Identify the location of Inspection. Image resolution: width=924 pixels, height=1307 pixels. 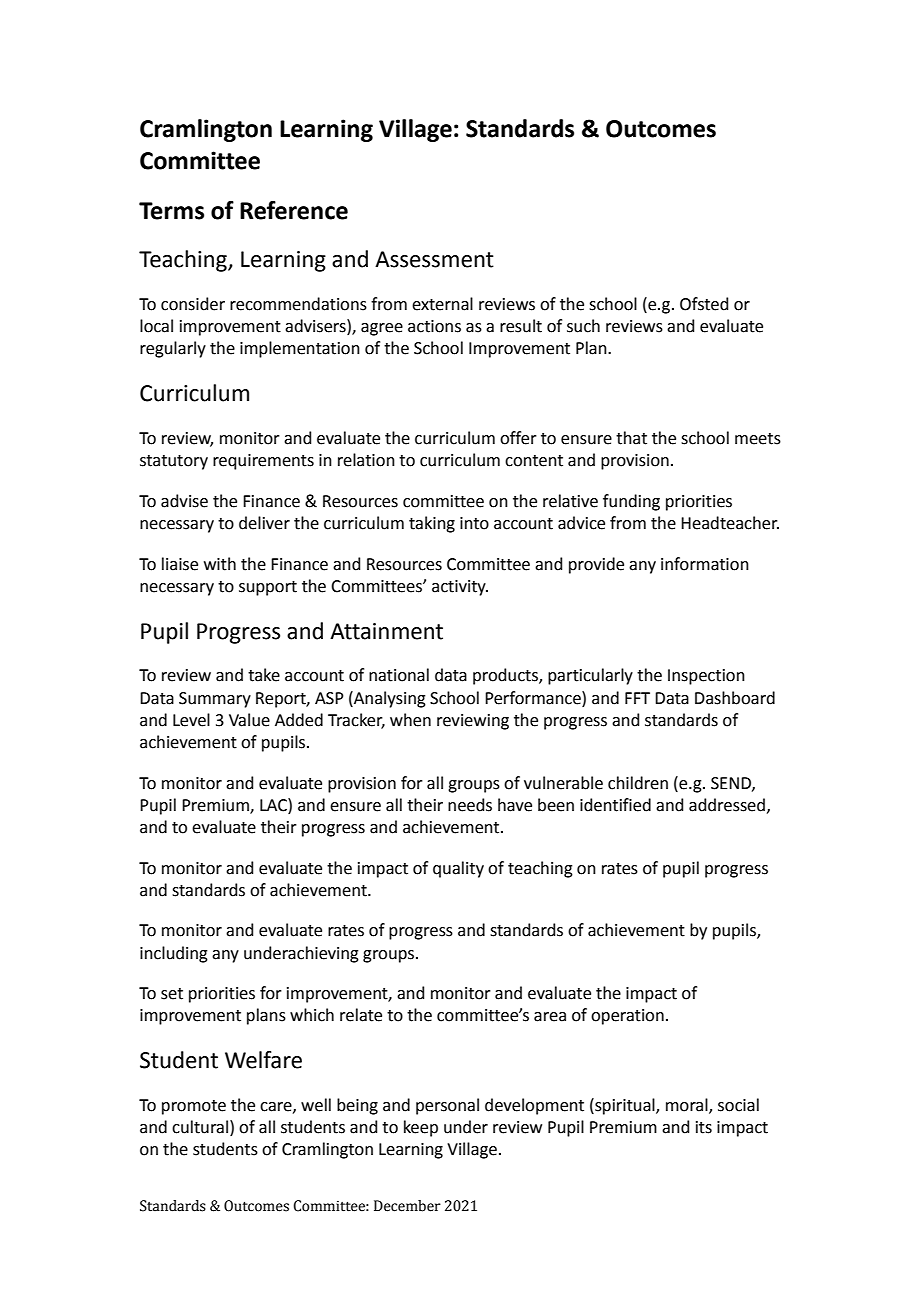
(706, 677).
